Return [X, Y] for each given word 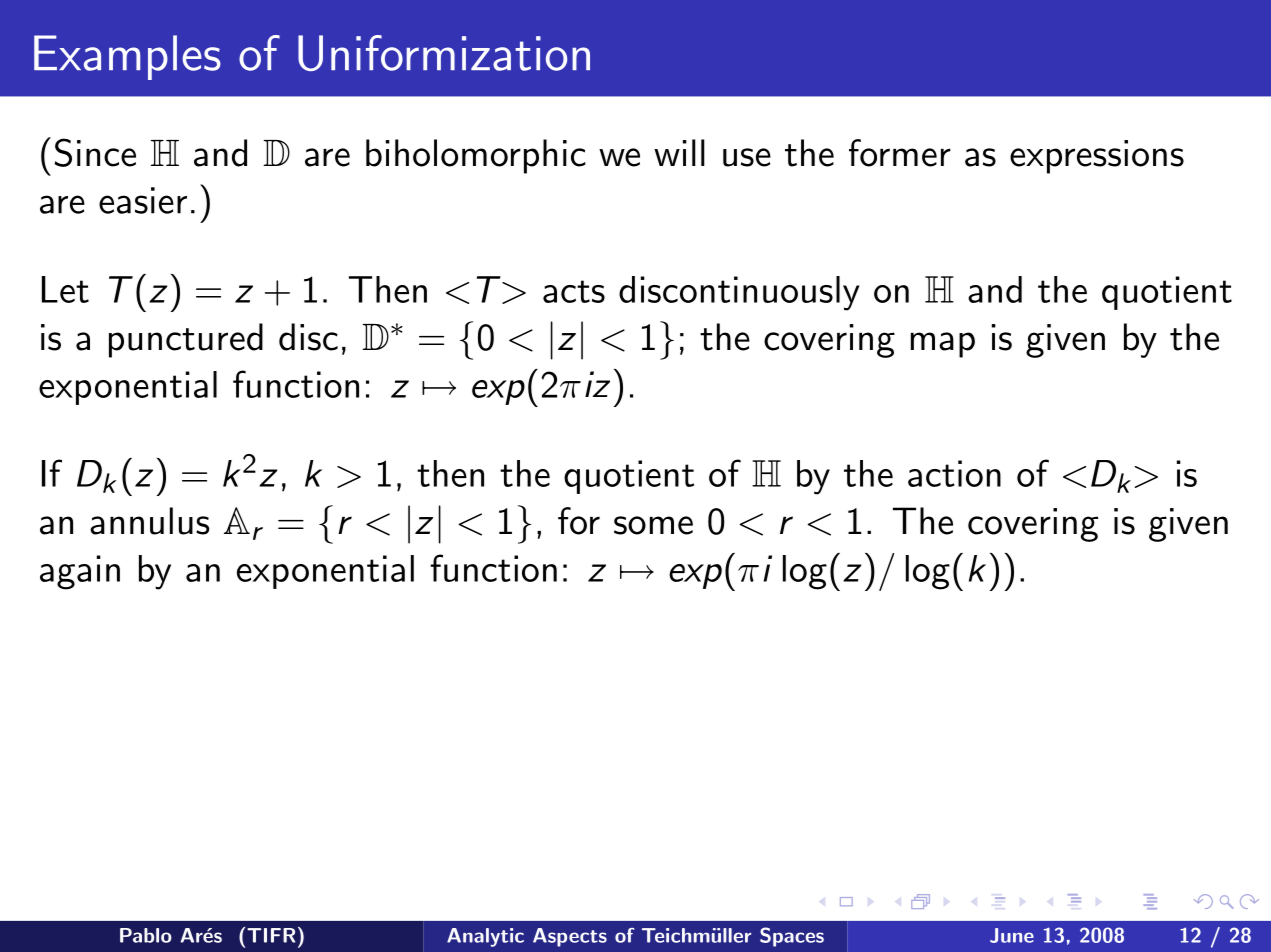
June [1012, 935]
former [900, 153]
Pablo [146, 935]
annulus [149, 521]
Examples [127, 57]
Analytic [485, 937]
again [80, 572]
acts [574, 291]
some [653, 525]
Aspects [570, 937]
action [954, 473]
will [679, 152]
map [943, 345]
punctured [186, 340]
